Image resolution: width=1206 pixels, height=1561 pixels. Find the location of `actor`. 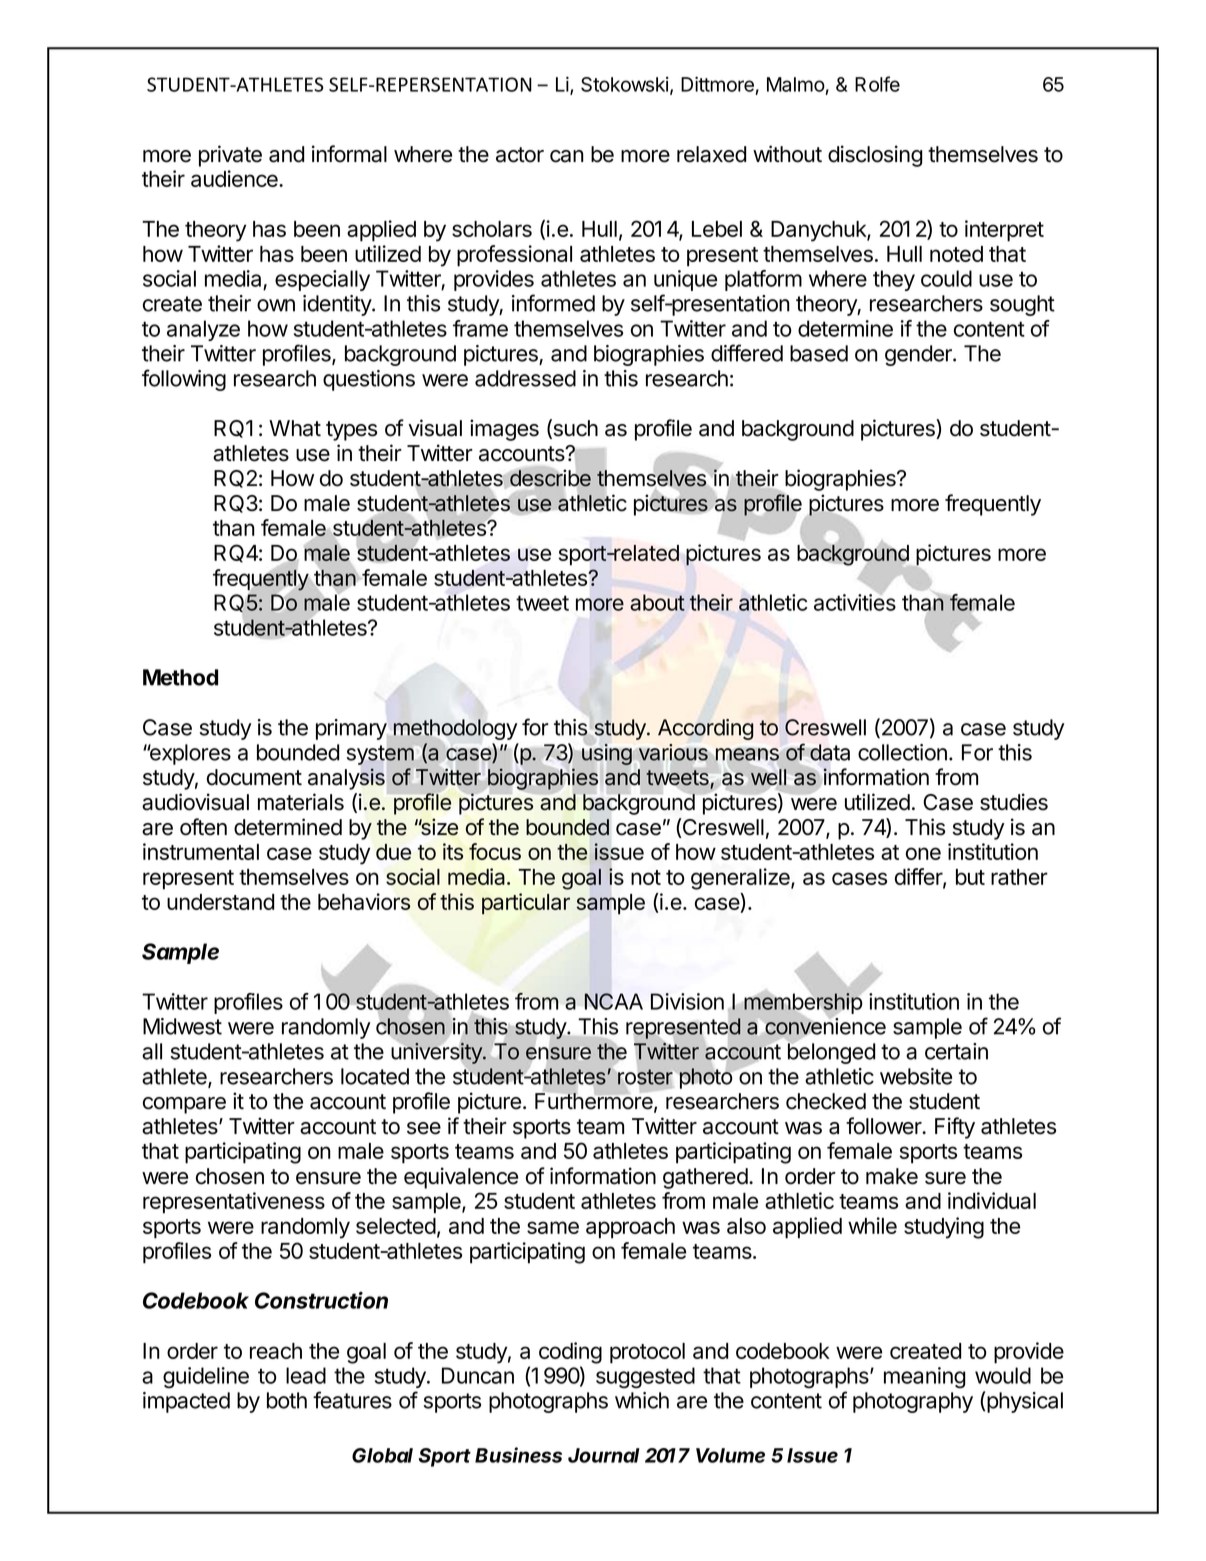

actor is located at coordinates (520, 155).
